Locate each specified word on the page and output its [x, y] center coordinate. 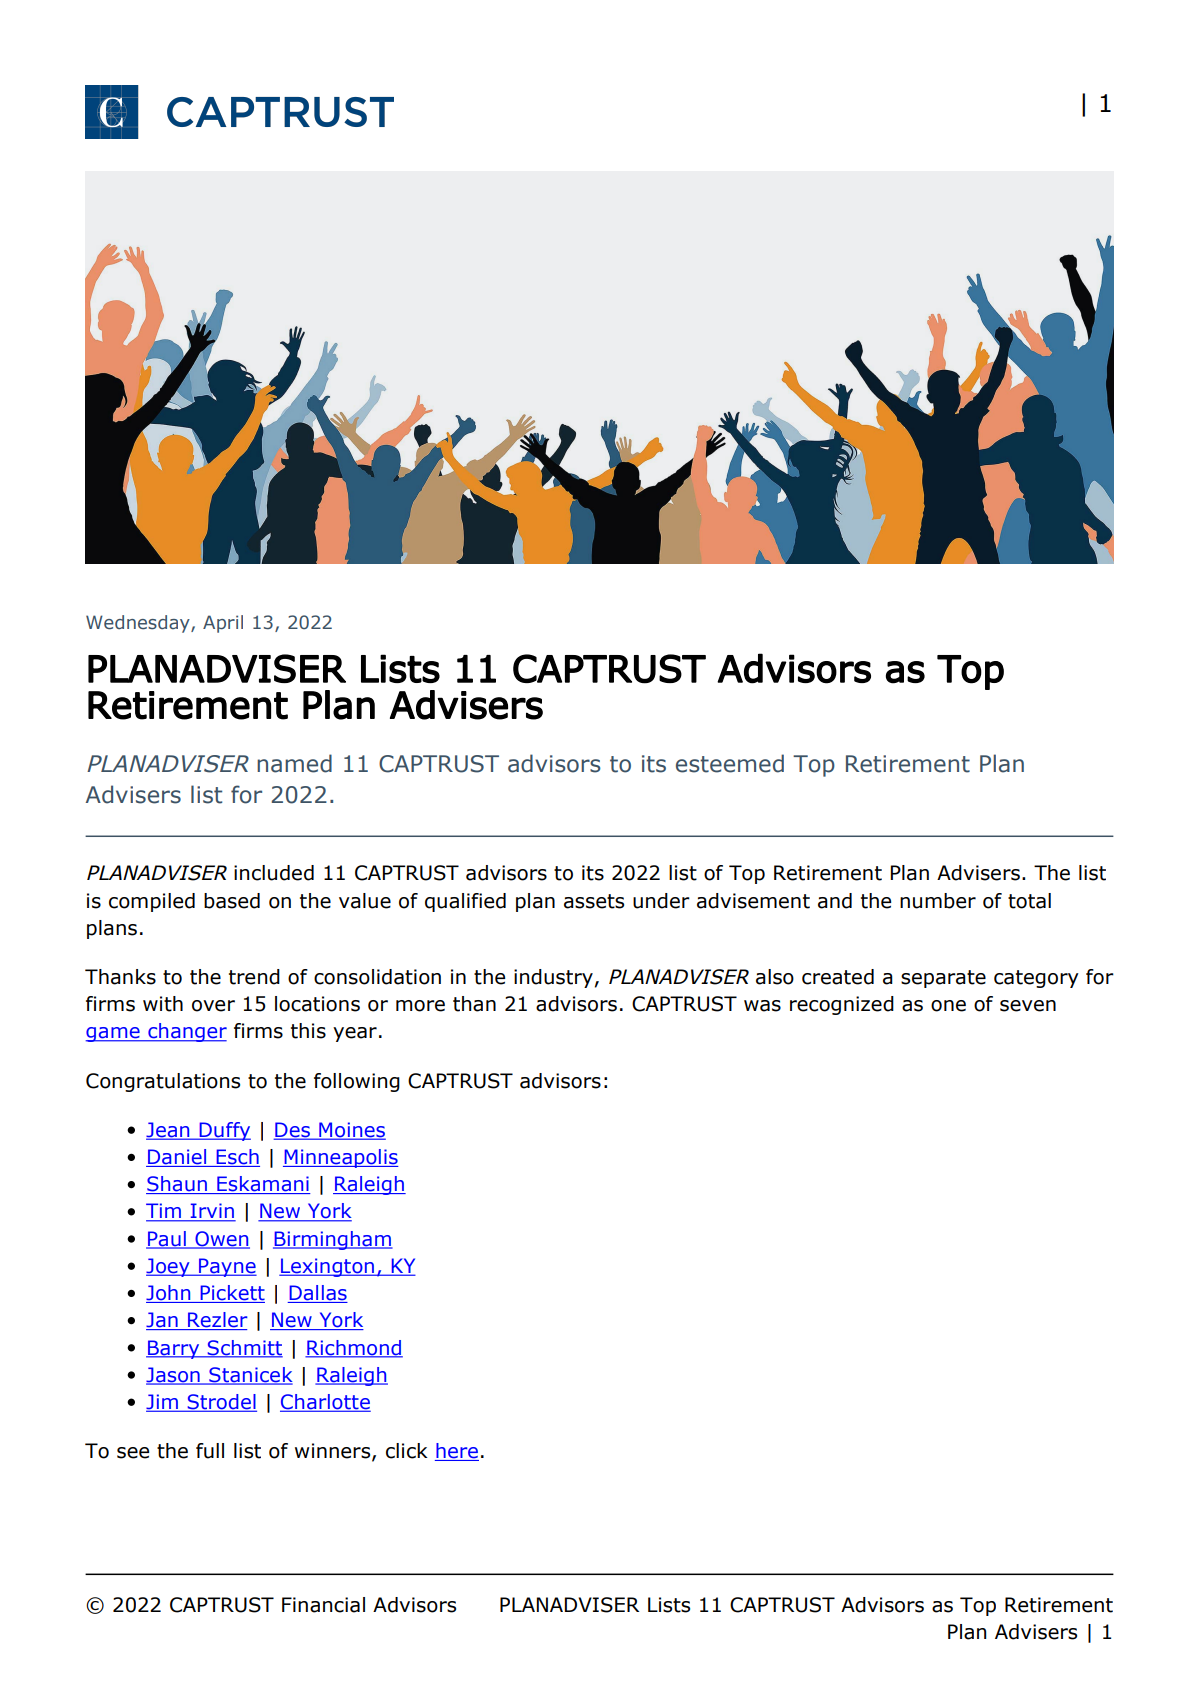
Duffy [224, 1131]
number [938, 901]
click [407, 1451]
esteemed [730, 763]
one [948, 1006]
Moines [351, 1131]
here [457, 1452]
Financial [323, 1605]
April [223, 624]
